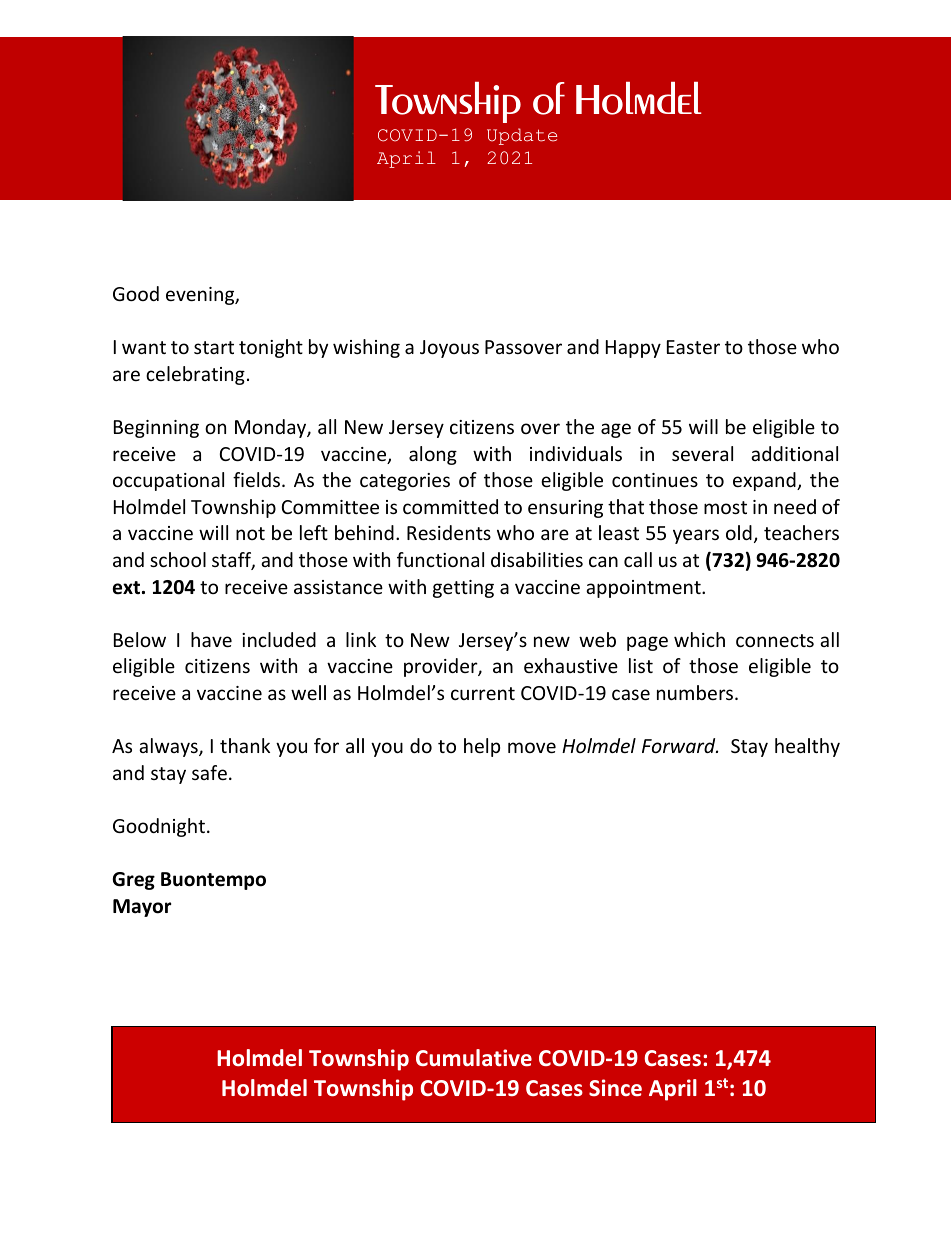 The height and width of the image is (1233, 952). What do you see at coordinates (209, 772) in the image?
I see `safe` at bounding box center [209, 772].
